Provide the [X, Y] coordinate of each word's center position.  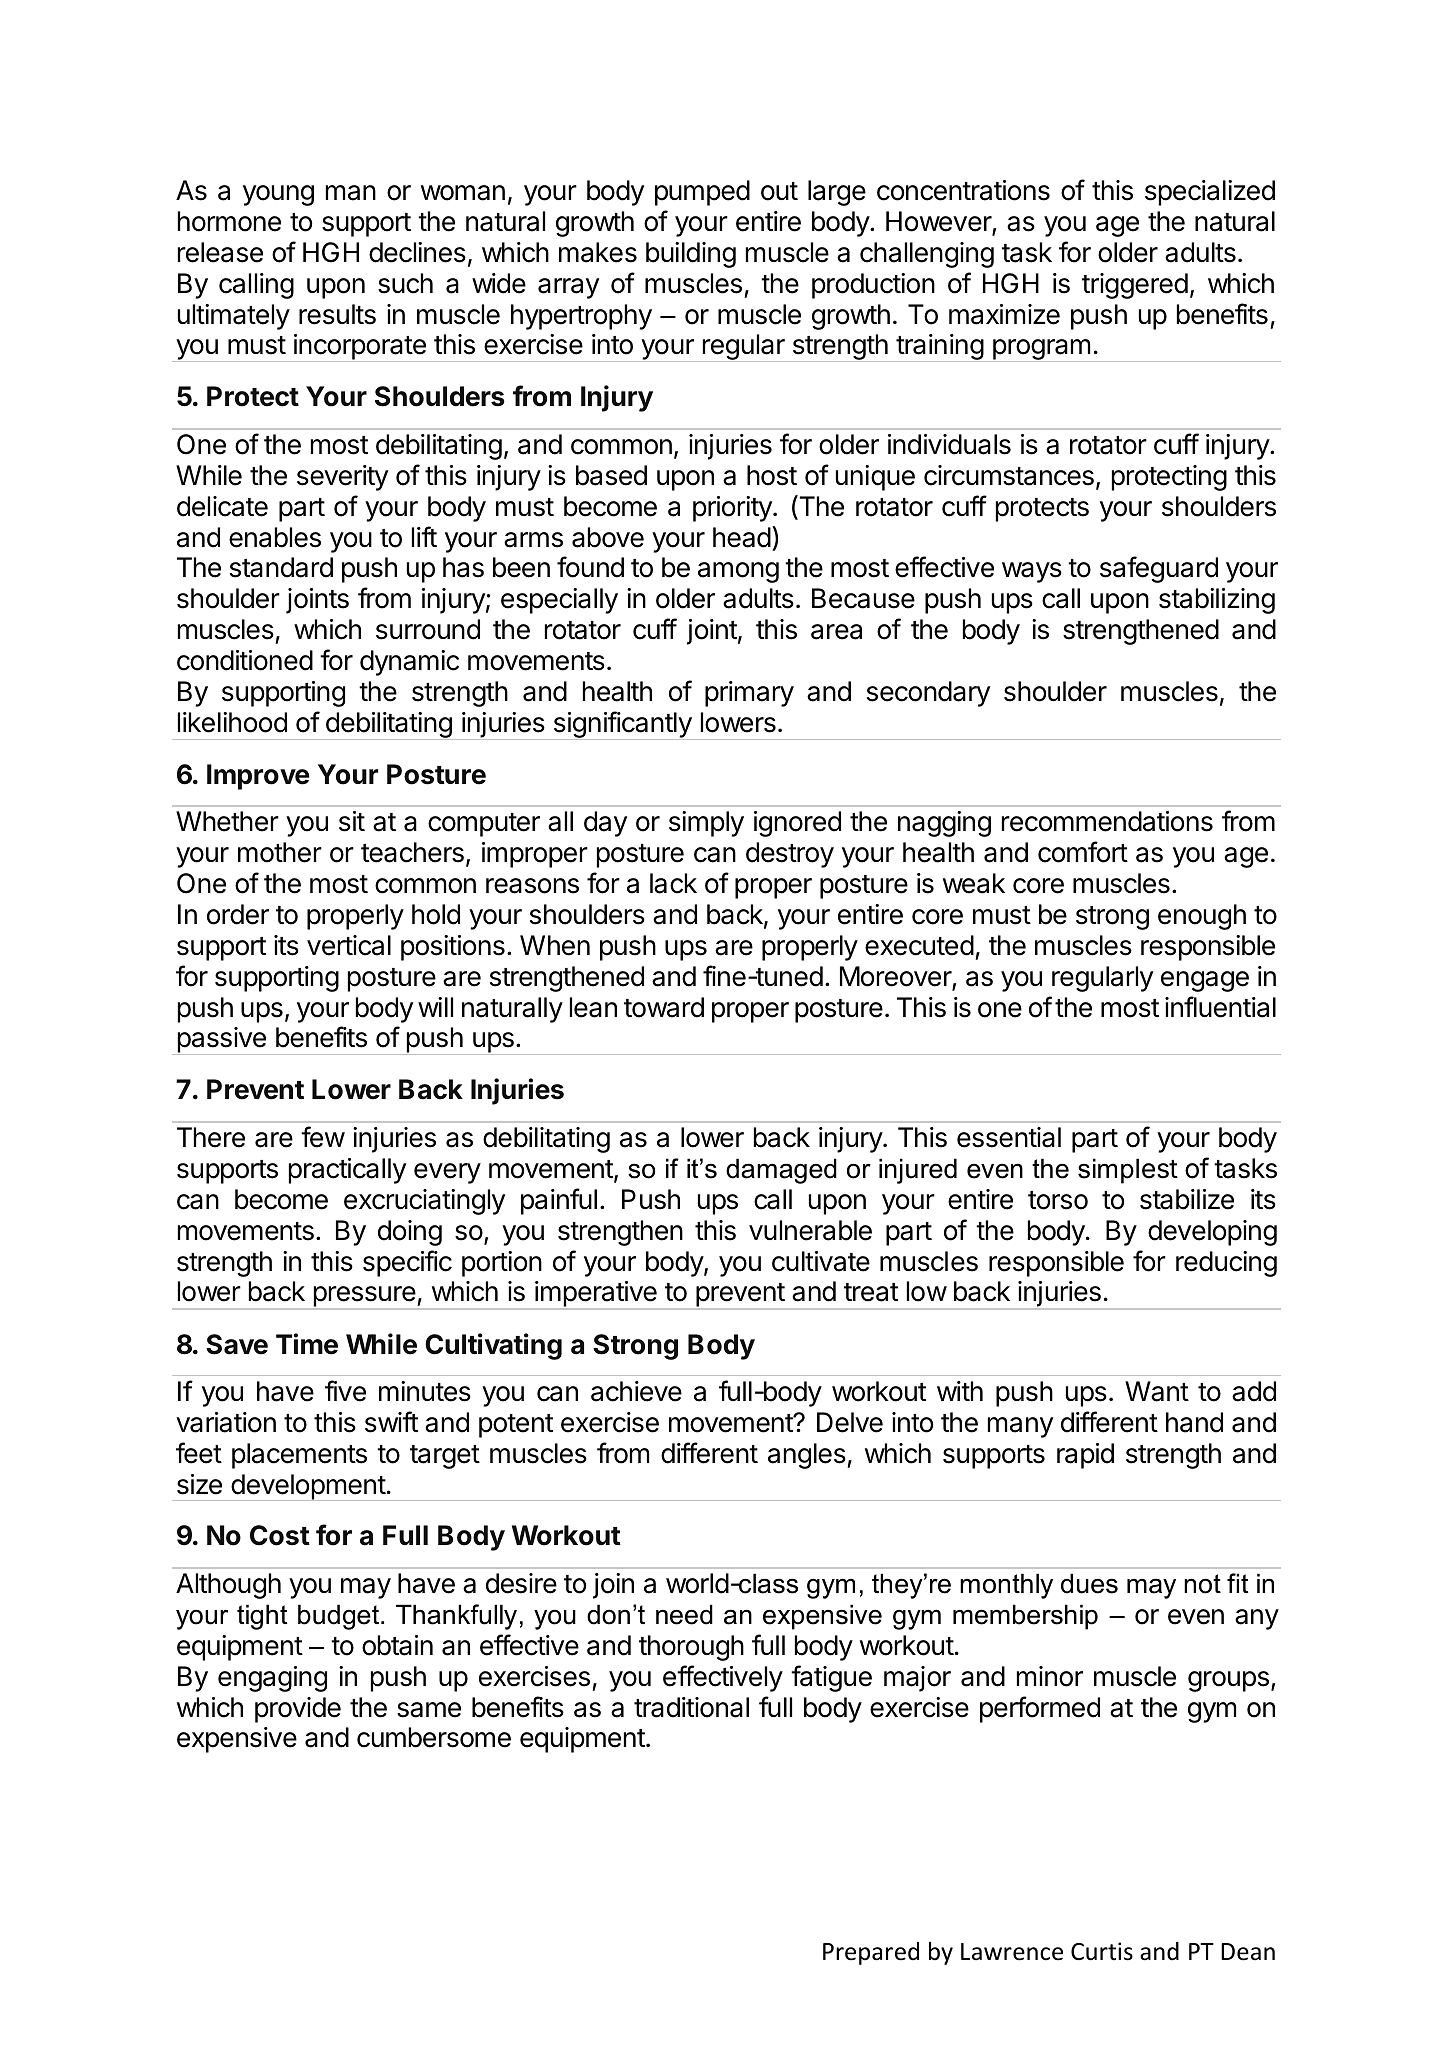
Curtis [1102, 1951]
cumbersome [434, 1737]
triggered [1135, 286]
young [278, 195]
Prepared [871, 1953]
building [691, 255]
